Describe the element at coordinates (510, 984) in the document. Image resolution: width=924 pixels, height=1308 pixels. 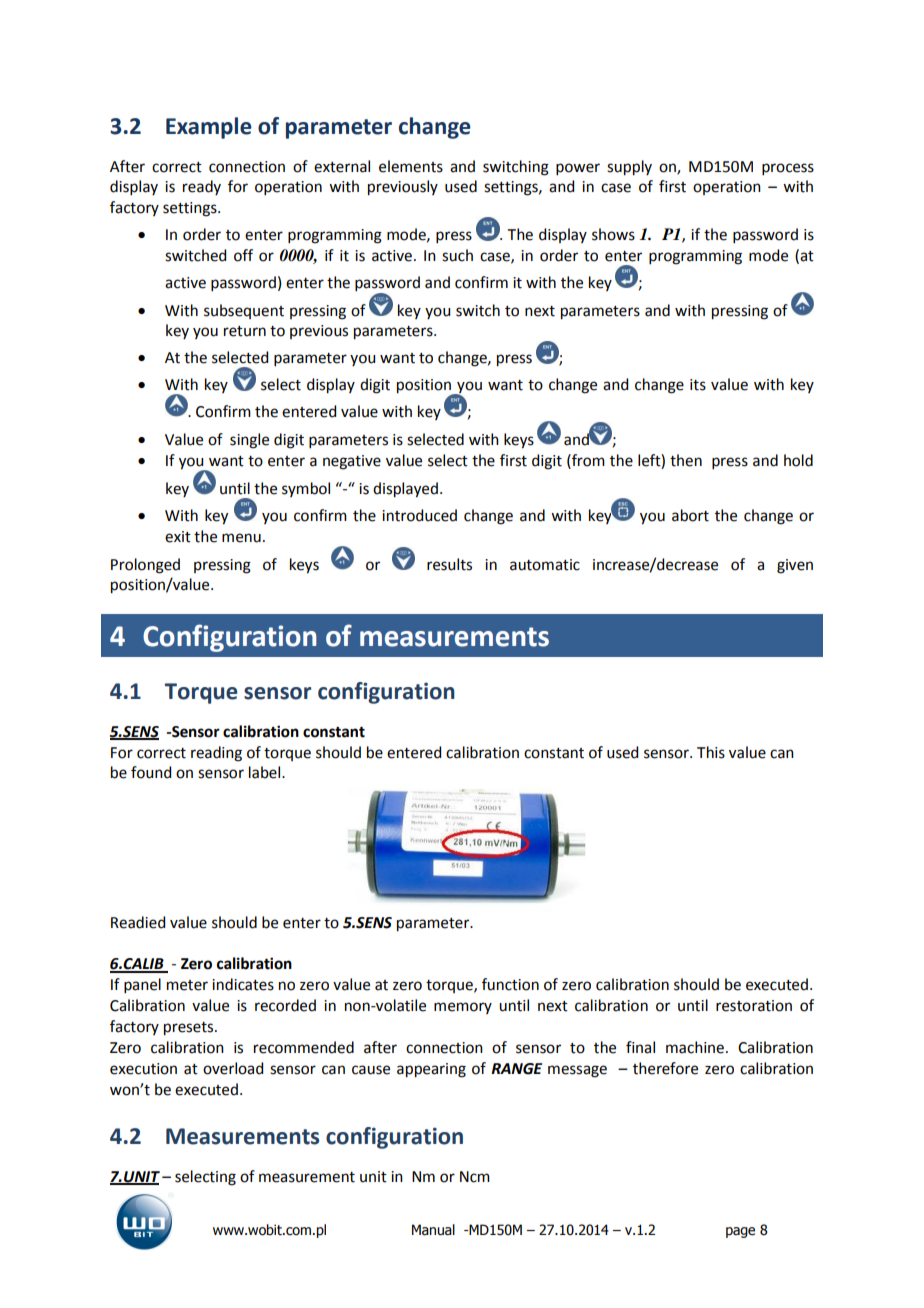
I see `function` at that location.
